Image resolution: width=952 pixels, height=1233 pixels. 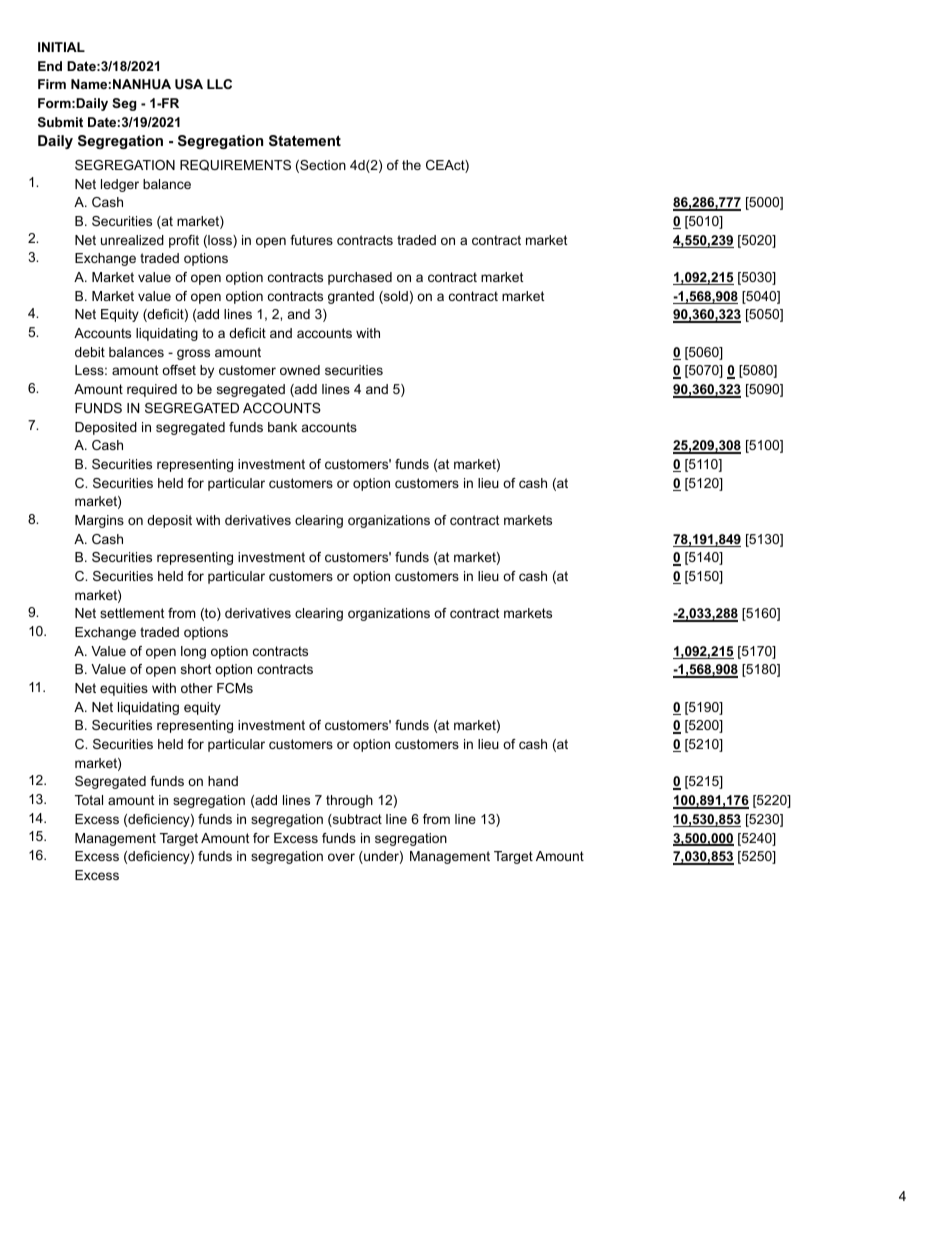 I want to click on owned, so click(x=300, y=370).
